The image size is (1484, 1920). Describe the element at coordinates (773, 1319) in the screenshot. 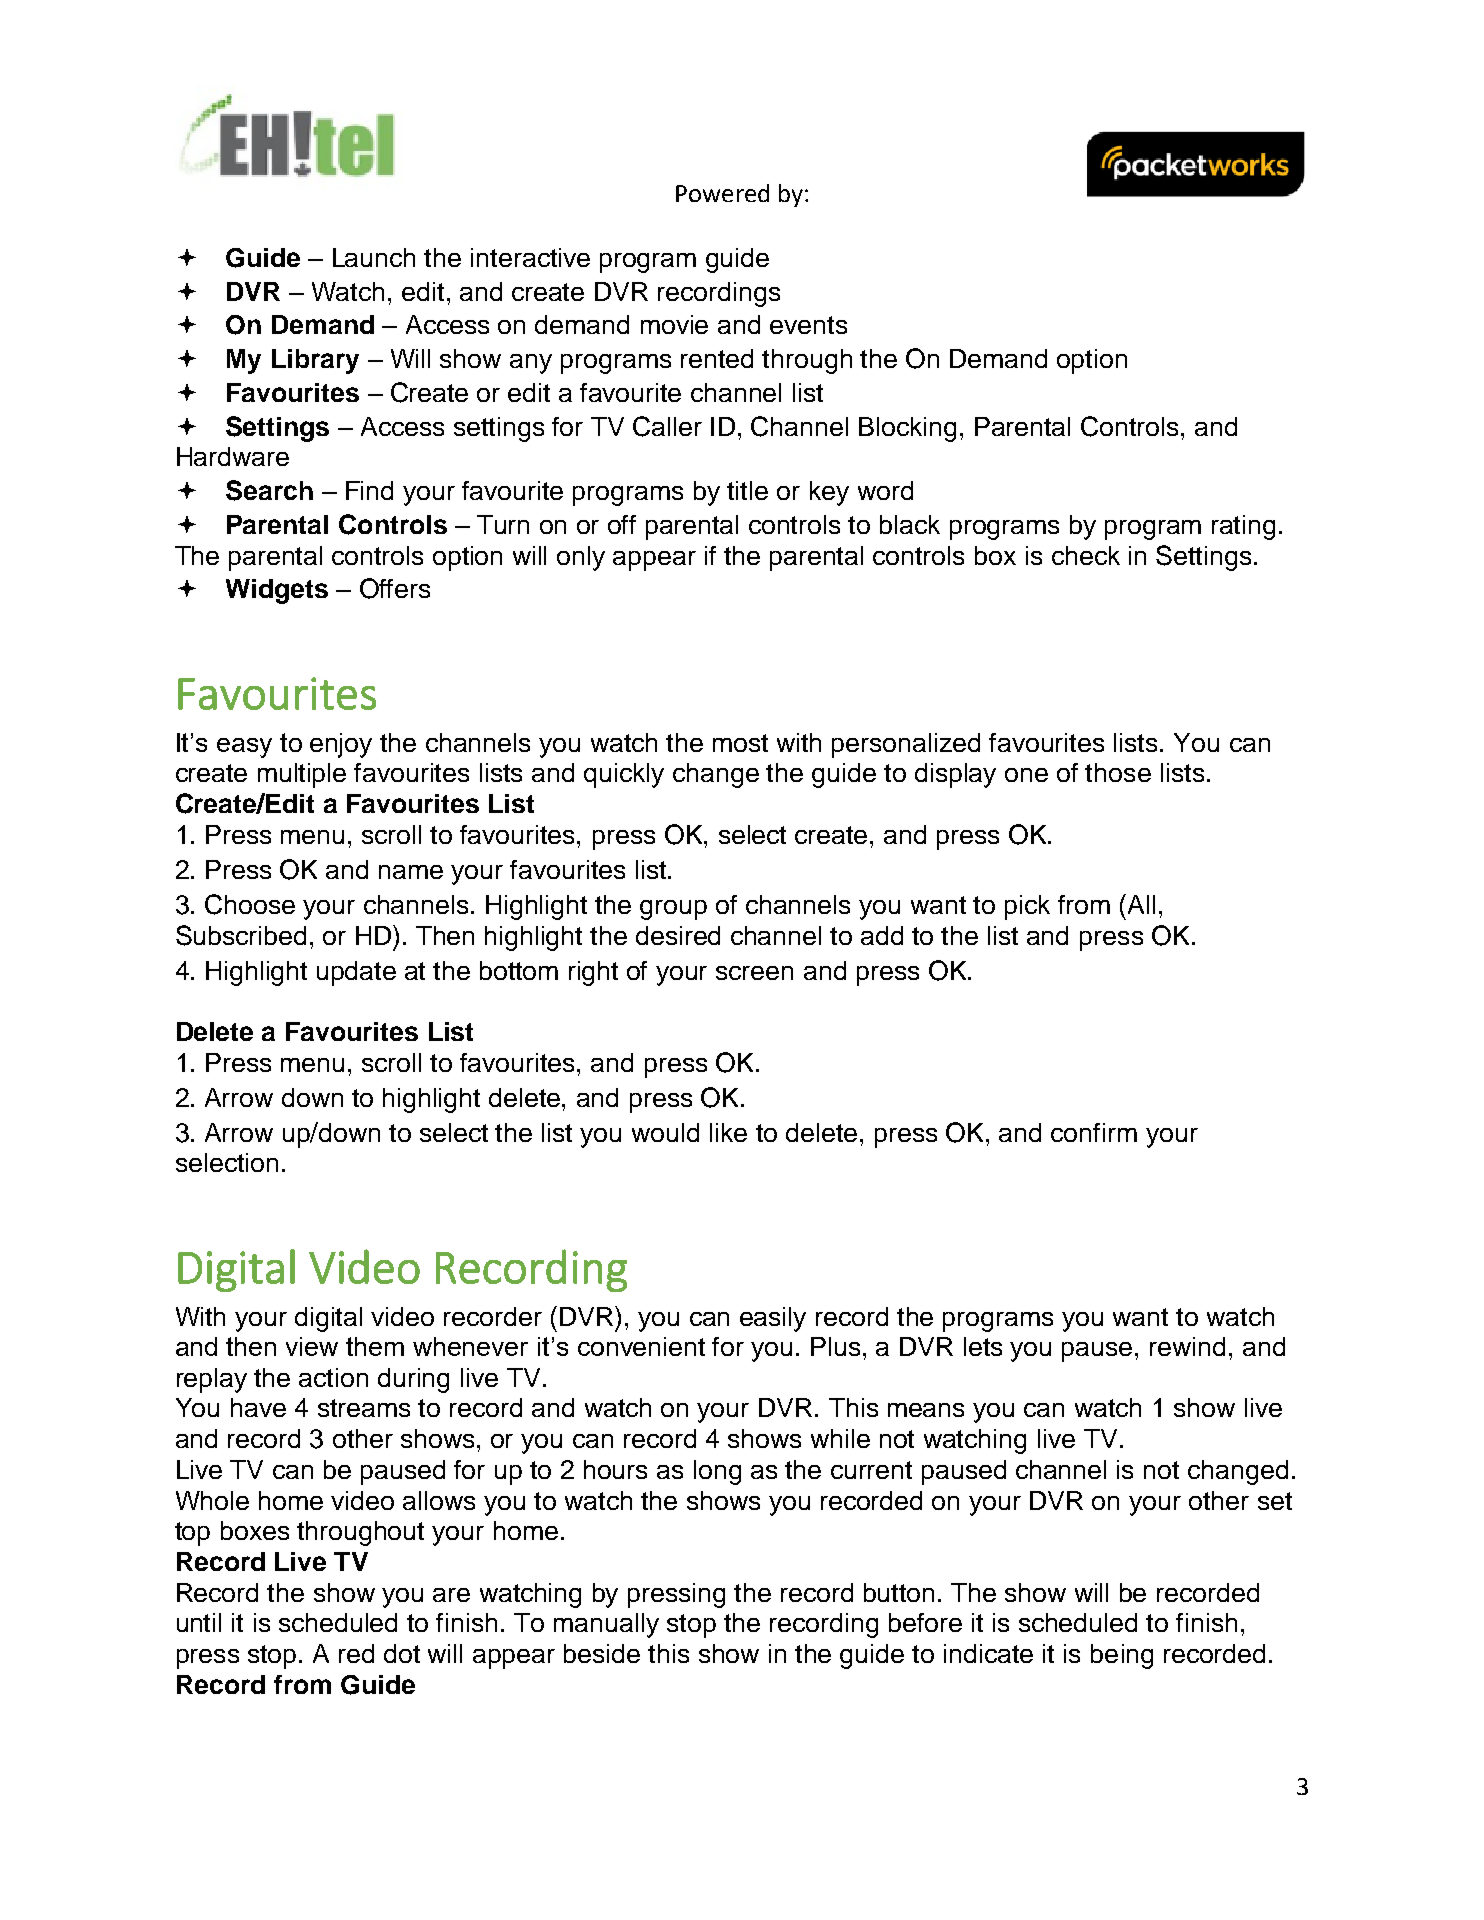

I see `easily` at that location.
